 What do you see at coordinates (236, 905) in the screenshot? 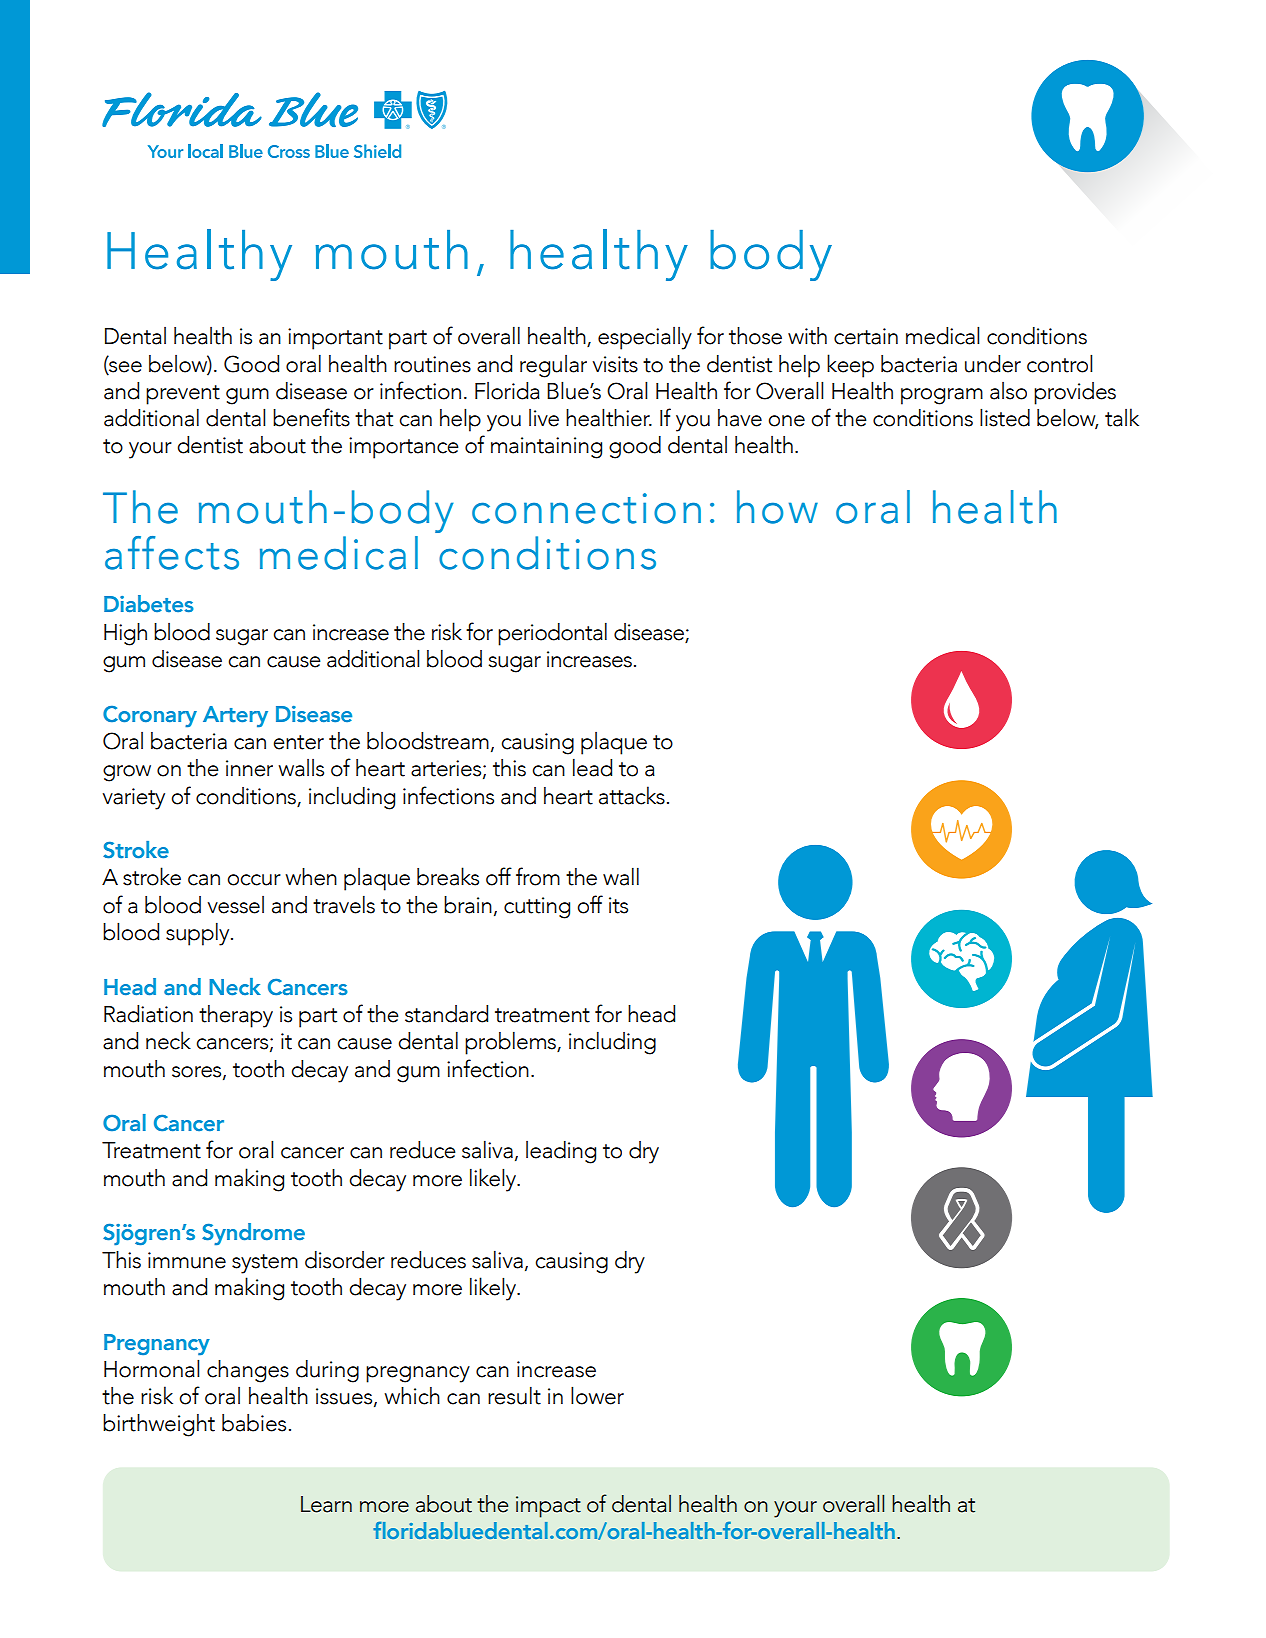
I see `vessel` at bounding box center [236, 905].
